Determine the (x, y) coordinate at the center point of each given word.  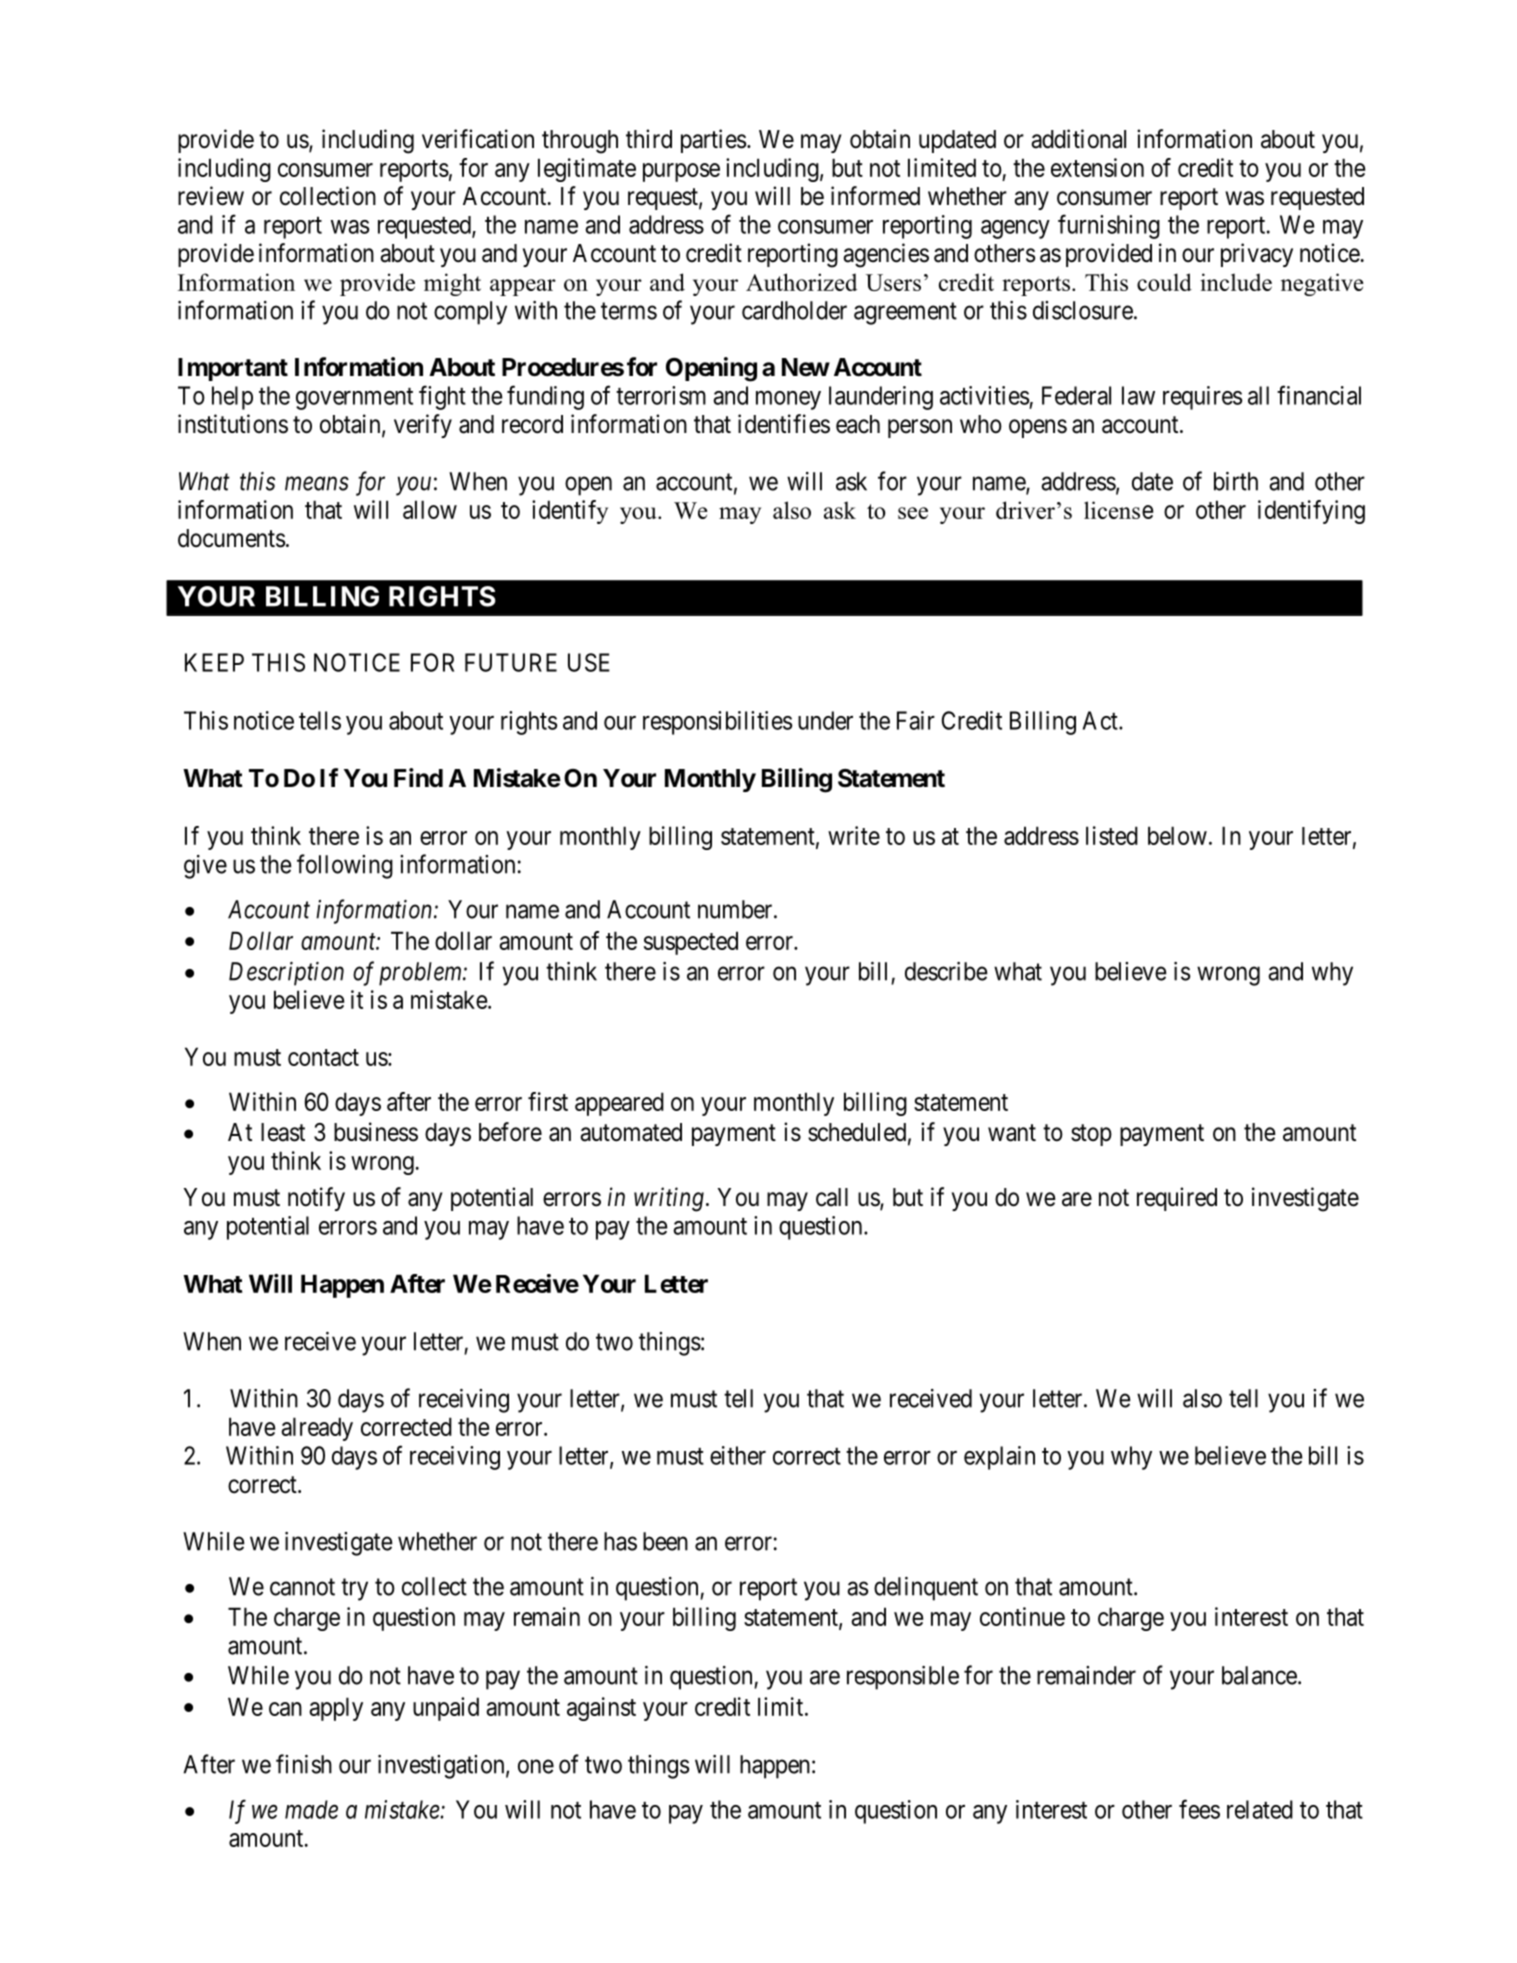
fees (1199, 1809)
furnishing (1109, 226)
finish (304, 1764)
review (211, 196)
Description (286, 974)
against (601, 1709)
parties (713, 141)
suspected (691, 943)
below (1177, 835)
